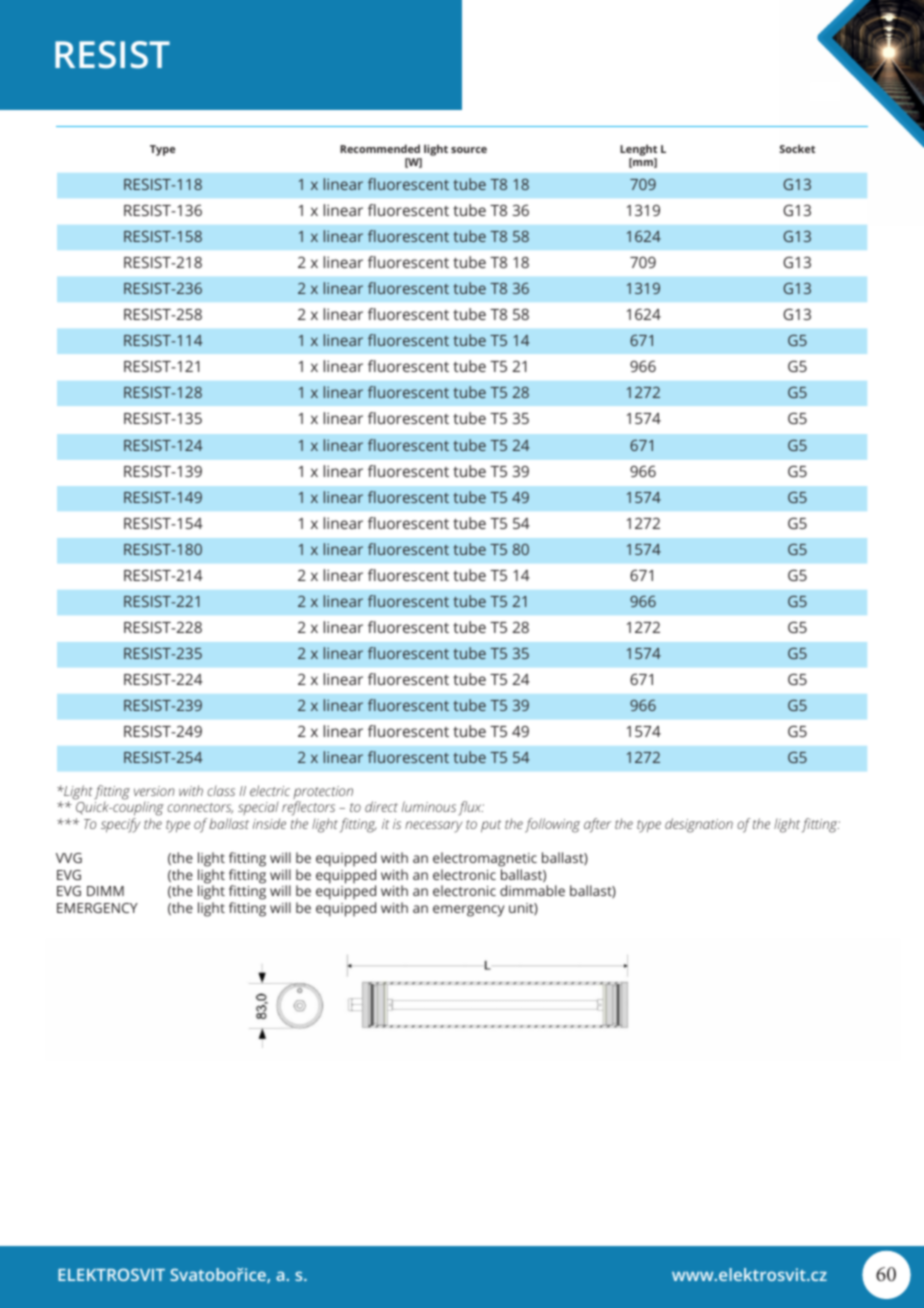 Image resolution: width=924 pixels, height=1308 pixels. Describe the element at coordinates (699, 825) in the document. I see `designation` at that location.
